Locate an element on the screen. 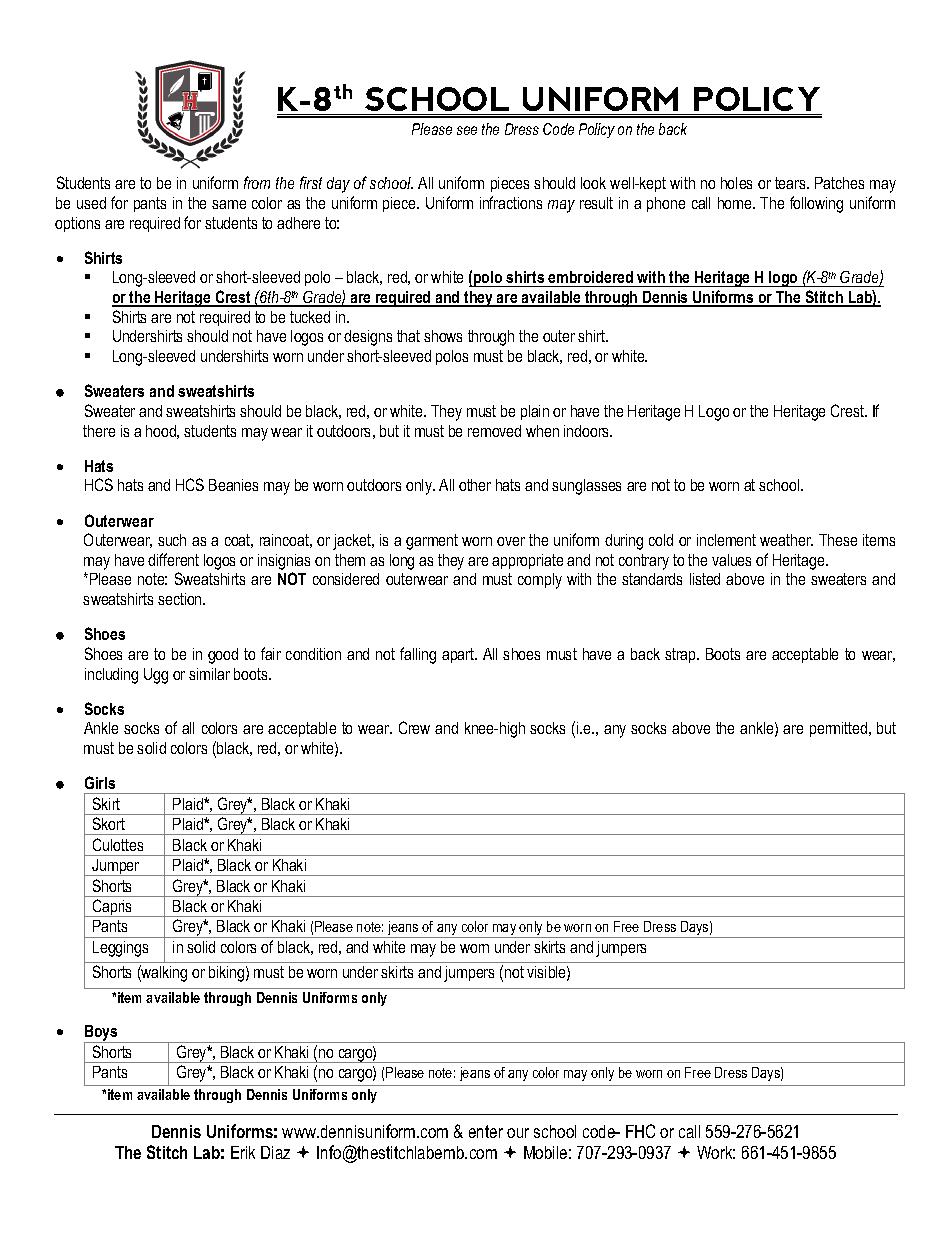 The height and width of the screenshot is (1233, 952). Girls is located at coordinates (100, 782).
